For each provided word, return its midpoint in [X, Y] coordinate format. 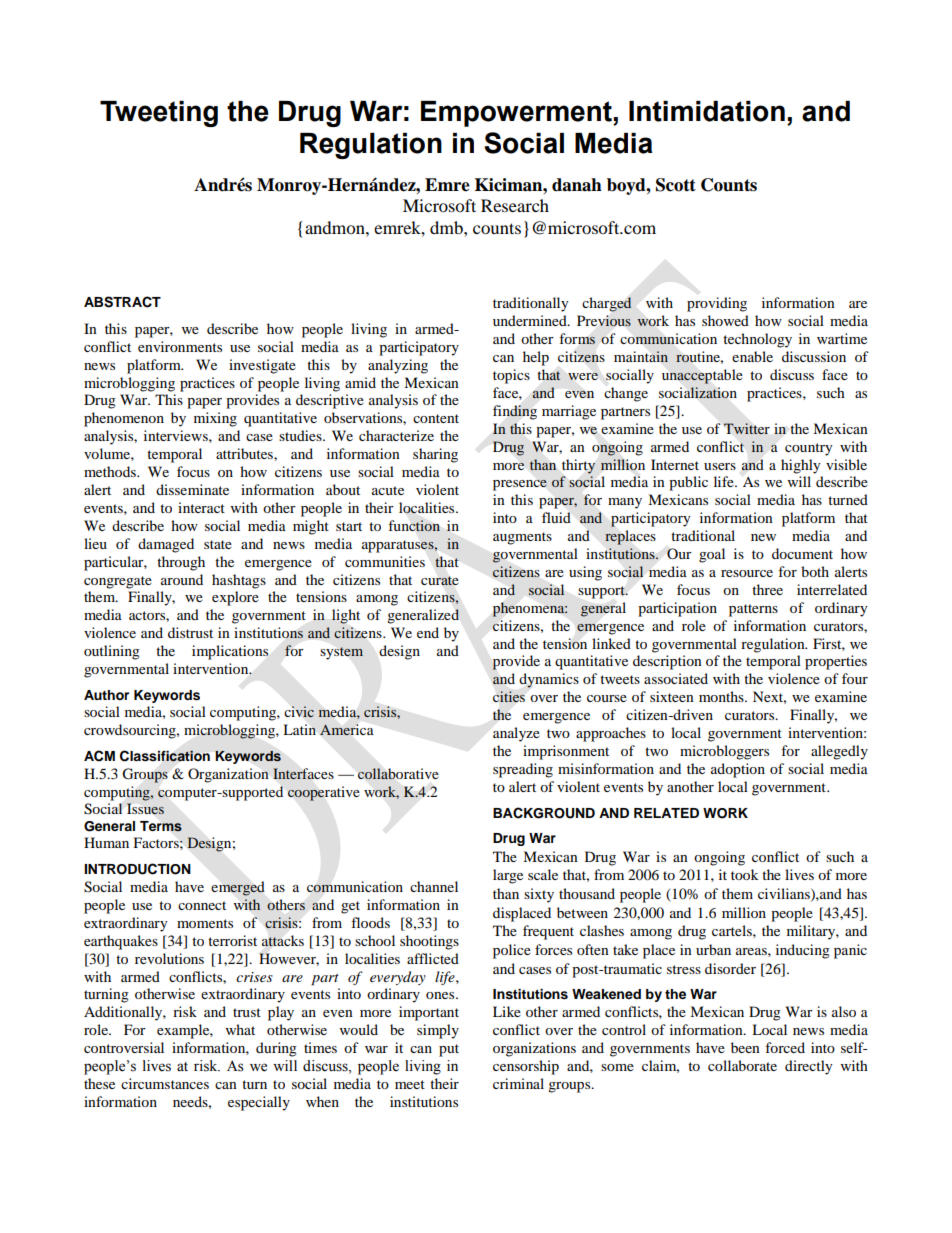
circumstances [165, 1083]
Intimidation [707, 111]
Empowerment [517, 114]
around [182, 579]
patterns [753, 610]
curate [440, 581]
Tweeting [159, 114]
